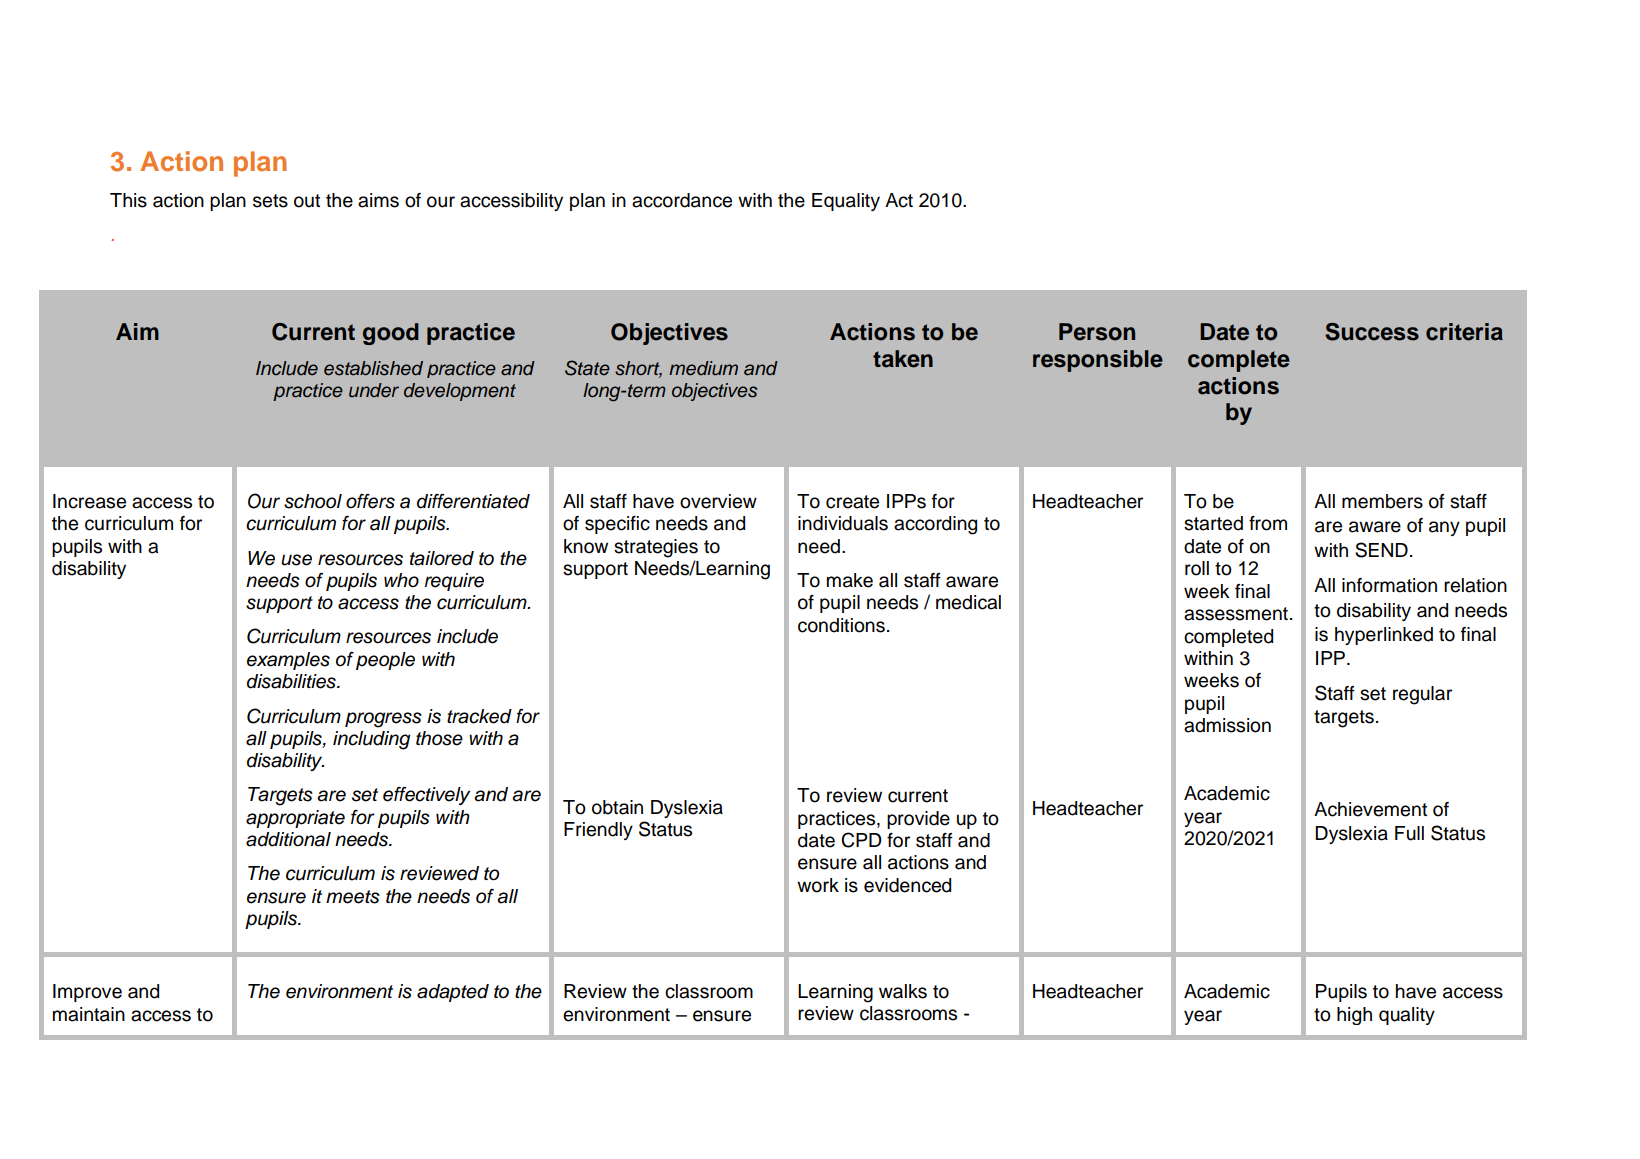 Image resolution: width=1640 pixels, height=1159 pixels. What do you see at coordinates (903, 991) in the page?
I see `walks` at bounding box center [903, 991].
